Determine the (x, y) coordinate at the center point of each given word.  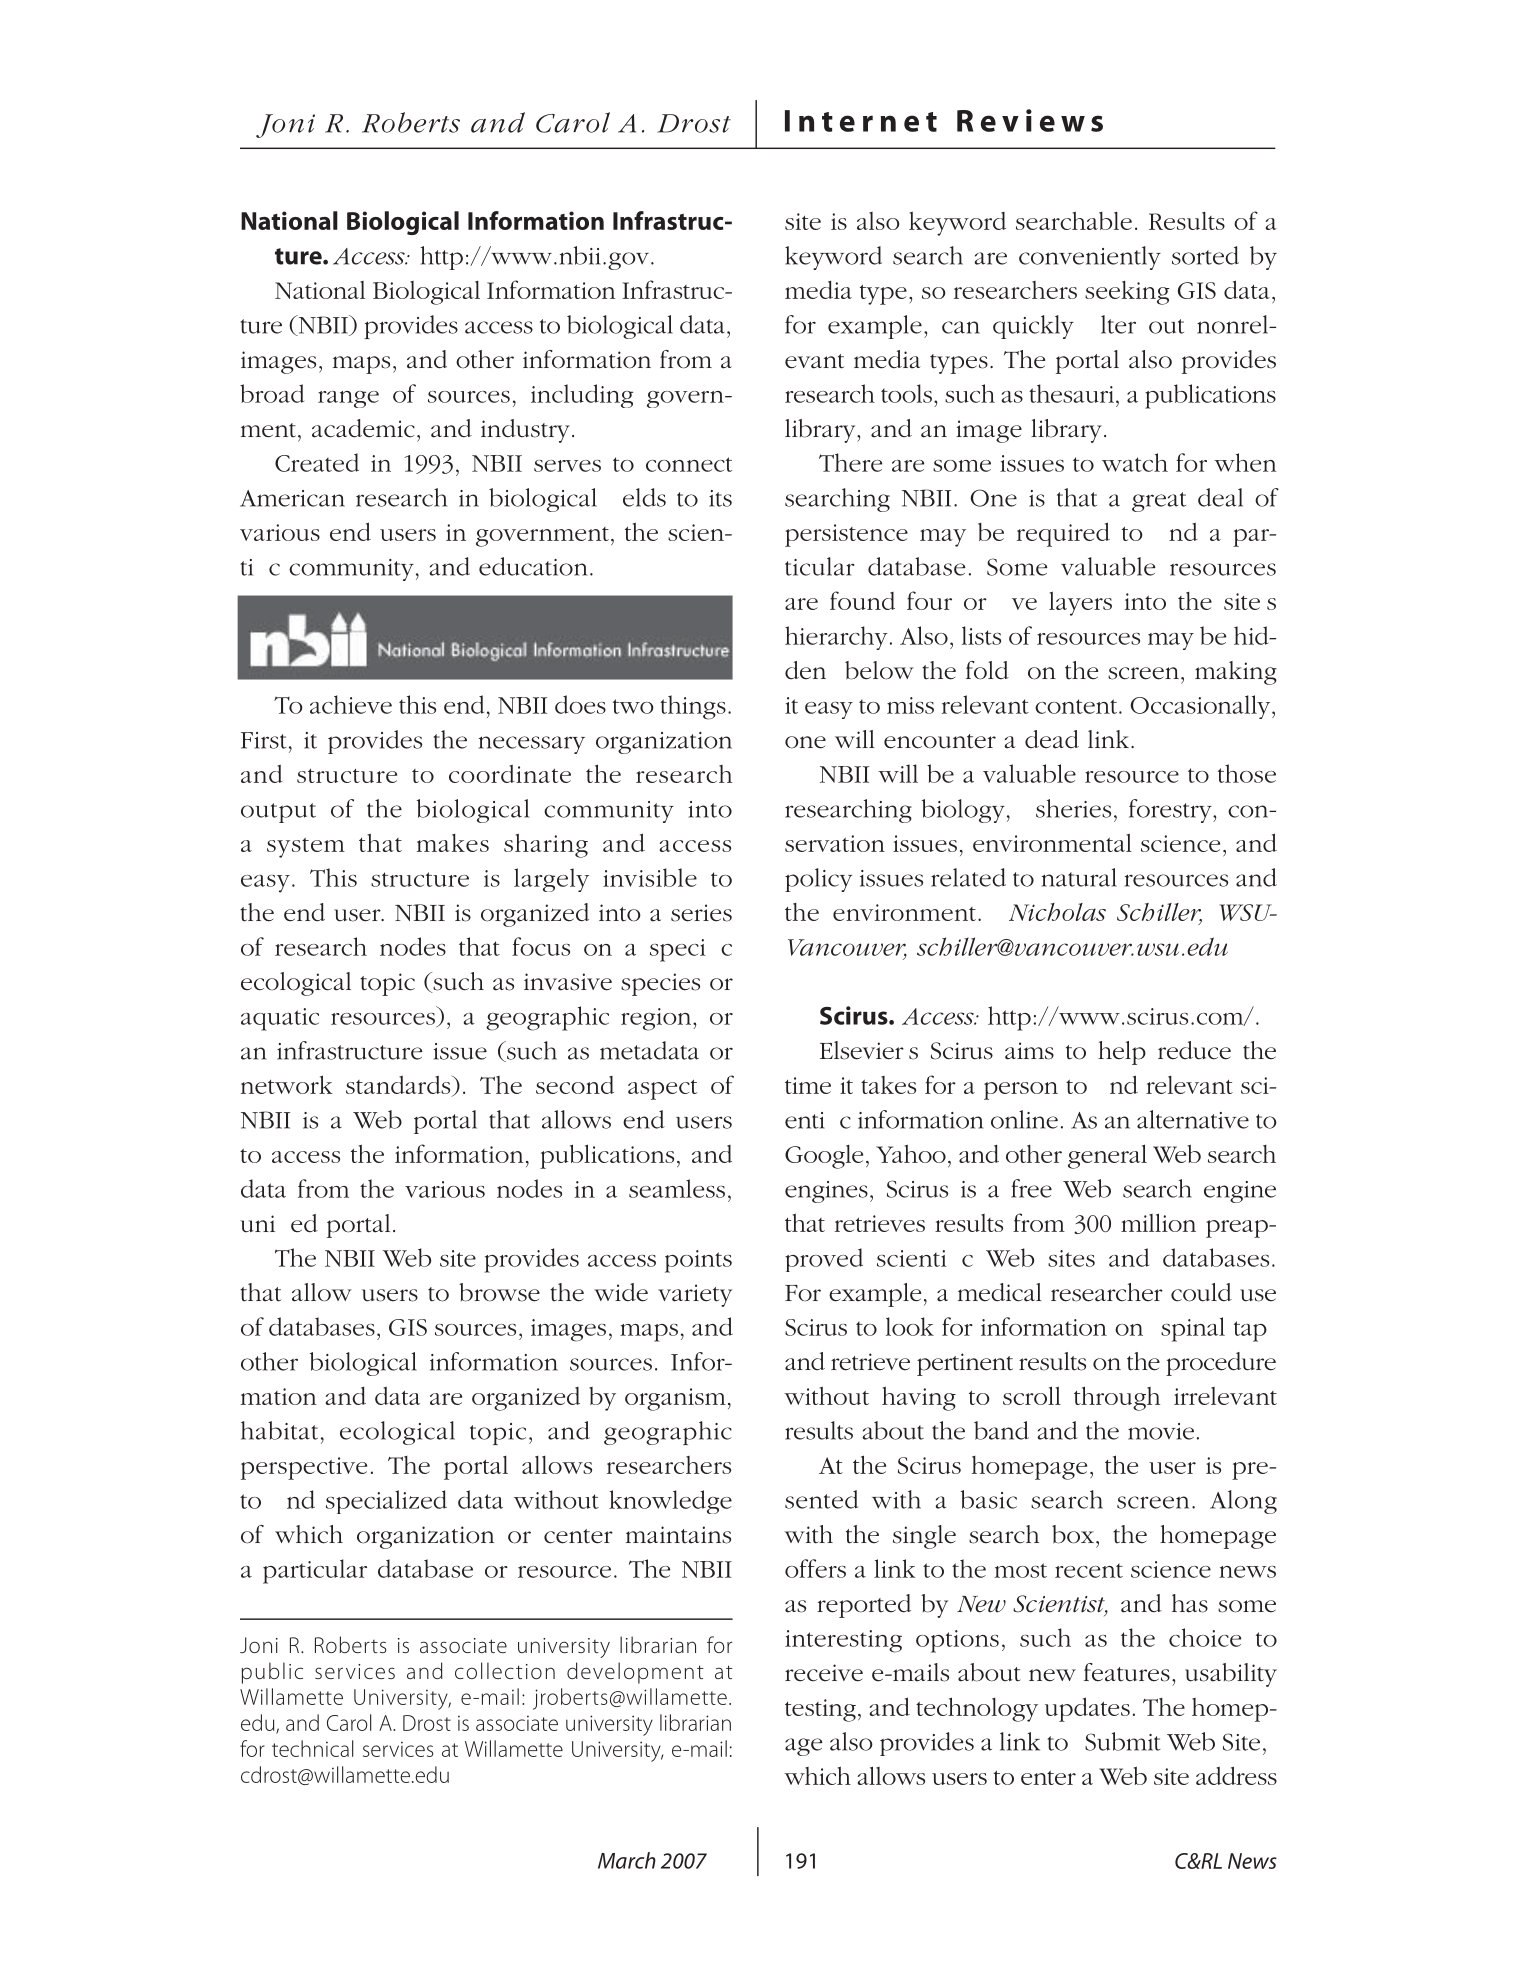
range (348, 399)
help (1122, 1053)
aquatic (280, 1019)
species (660, 984)
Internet (861, 121)
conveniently (1090, 258)
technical (312, 1748)
